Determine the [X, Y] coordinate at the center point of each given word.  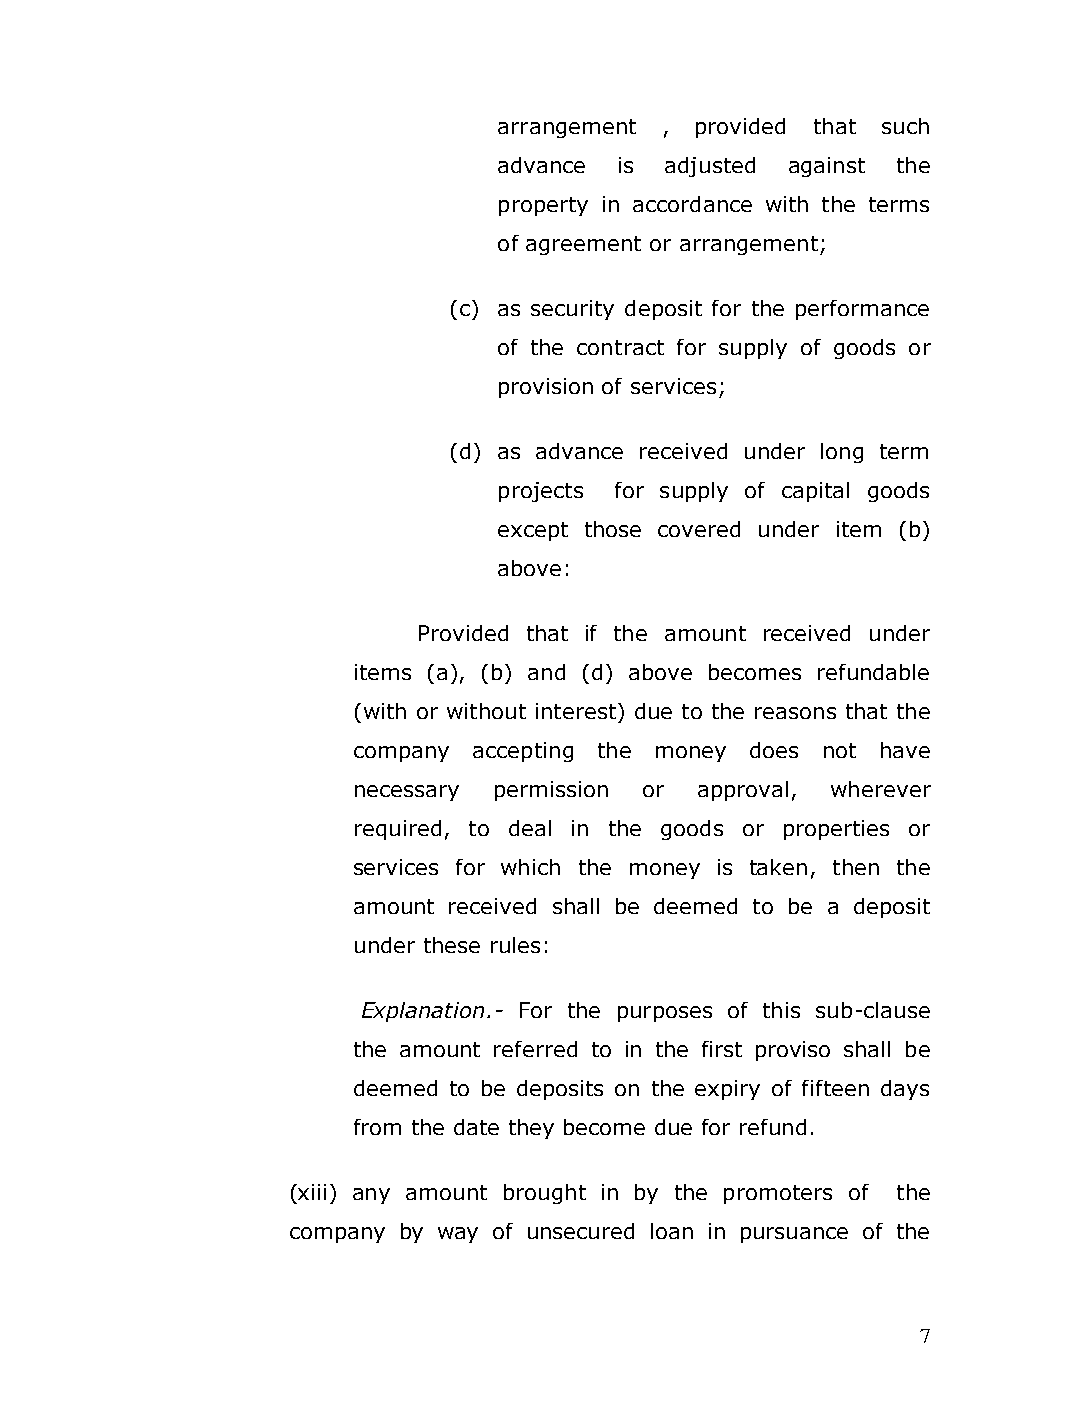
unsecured [581, 1231]
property [543, 206]
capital [815, 492]
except [533, 531]
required [398, 830]
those [613, 529]
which [530, 867]
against [827, 167]
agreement [583, 245]
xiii [312, 1192]
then [856, 867]
